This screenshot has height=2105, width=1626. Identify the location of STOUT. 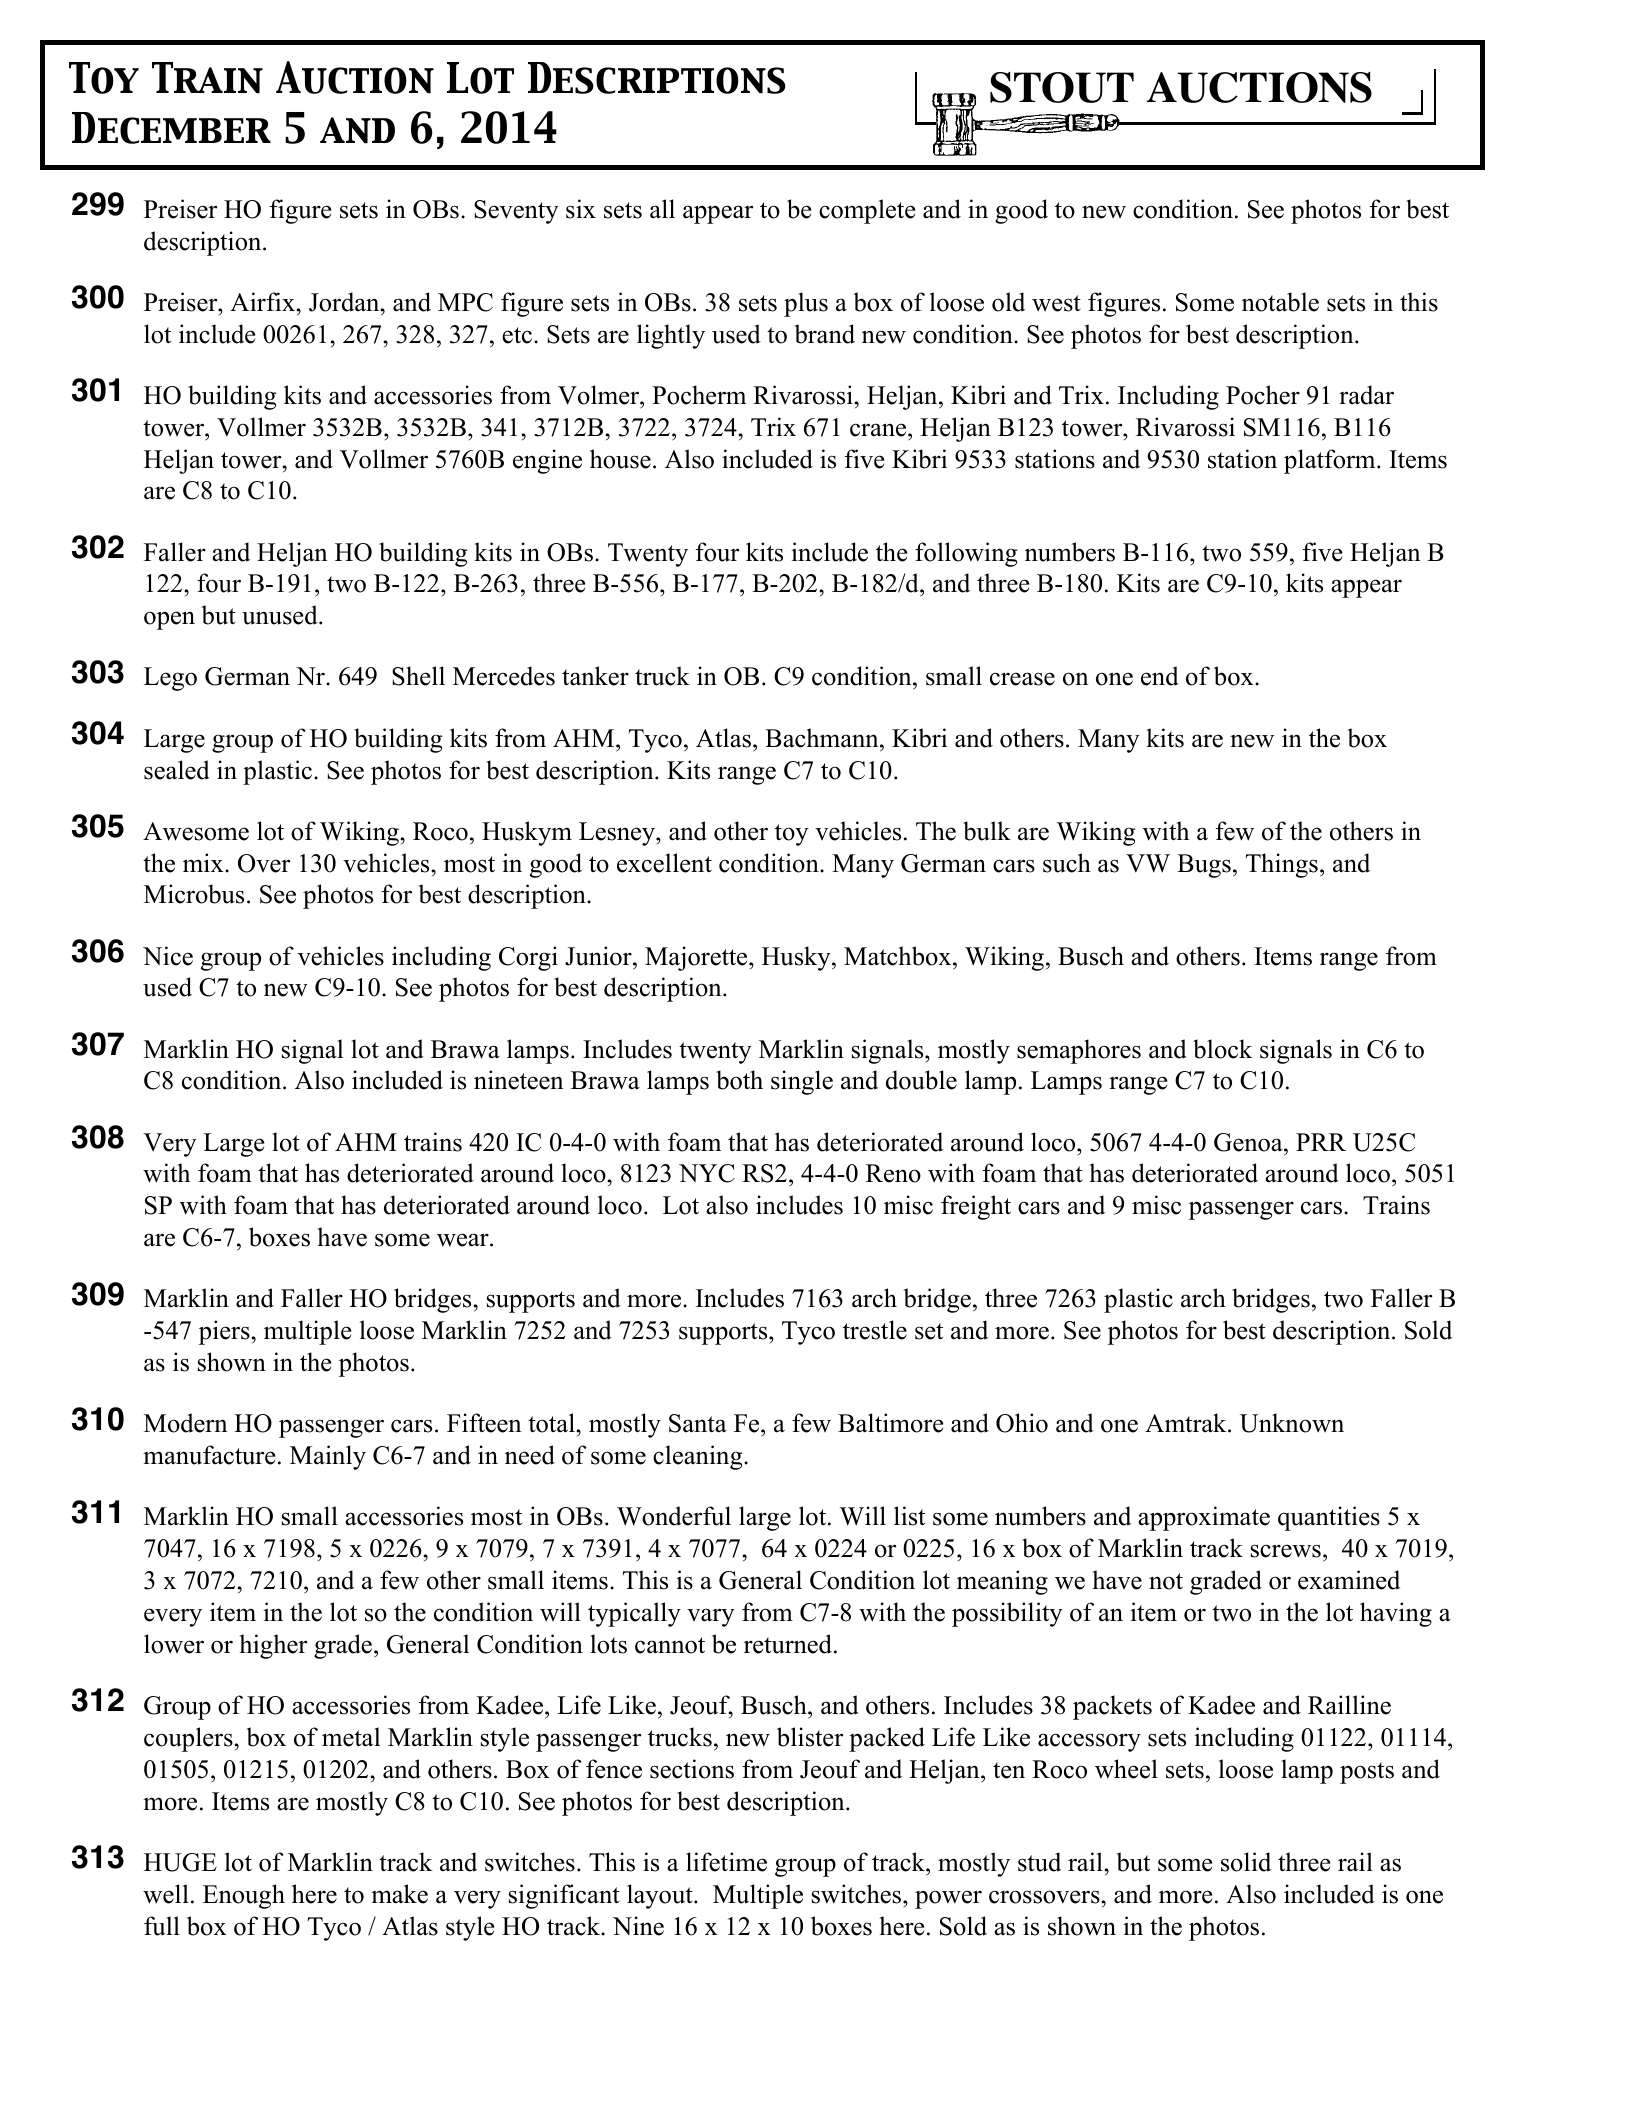
(1062, 87).
